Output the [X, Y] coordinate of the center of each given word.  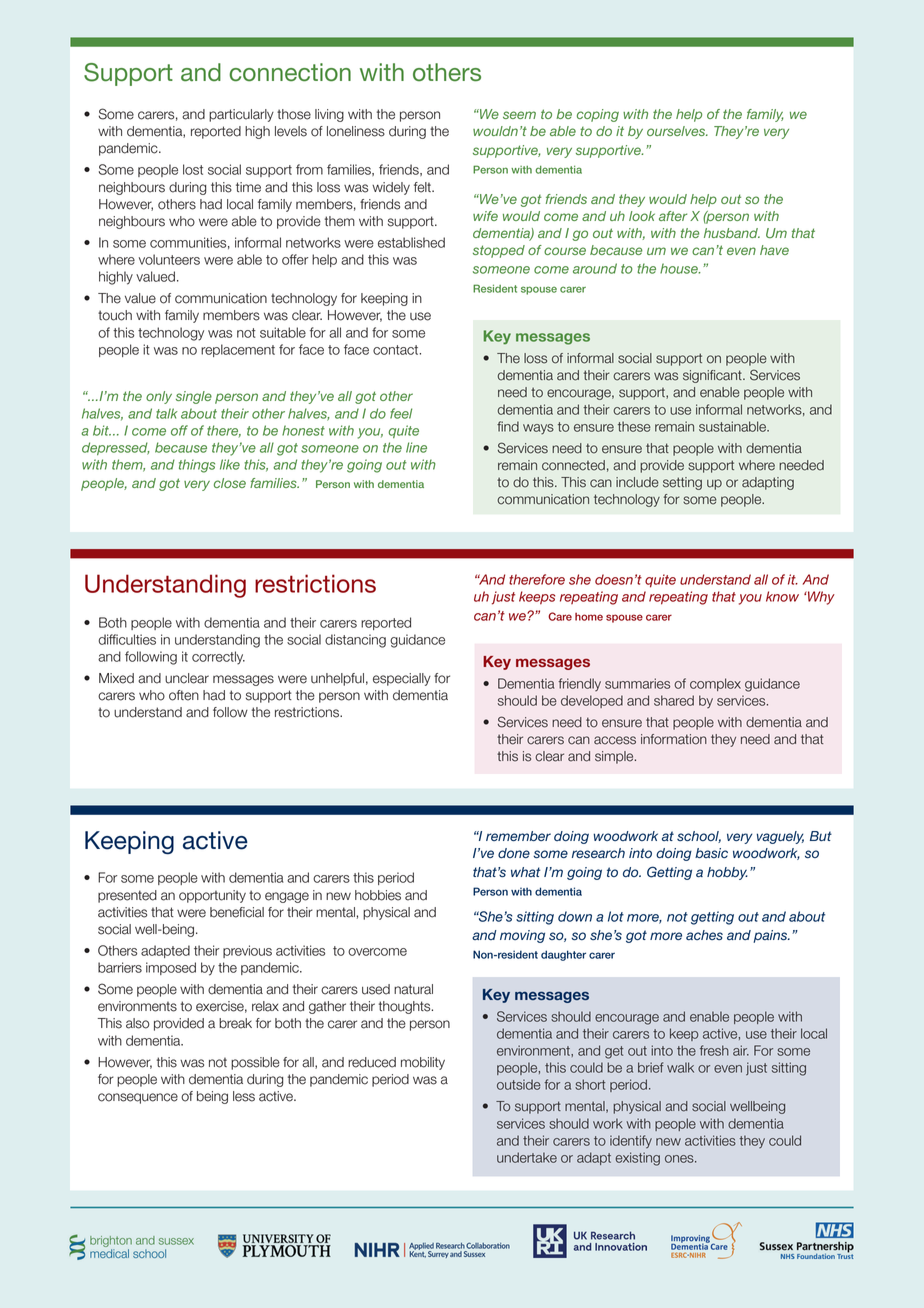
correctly [218, 658]
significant [713, 376]
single [194, 397]
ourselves [677, 131]
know [782, 596]
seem [519, 115]
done [514, 853]
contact [397, 350]
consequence [138, 1098]
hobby [727, 873]
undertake [527, 1157]
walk [680, 1067]
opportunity [212, 896]
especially [402, 679]
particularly [241, 115]
